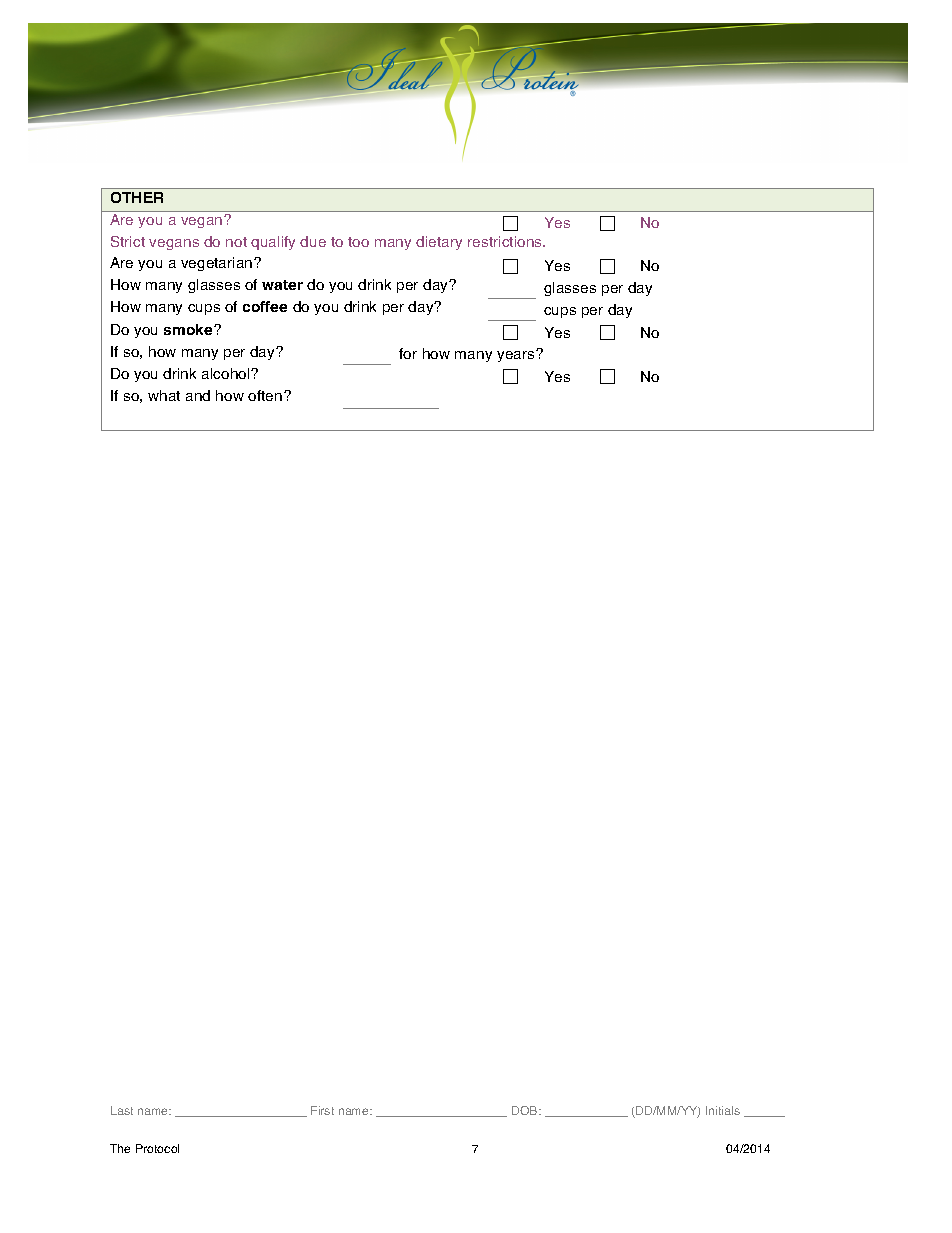 This document has width=952, height=1233. What do you see at coordinates (265, 395) in the document?
I see `often` at bounding box center [265, 395].
